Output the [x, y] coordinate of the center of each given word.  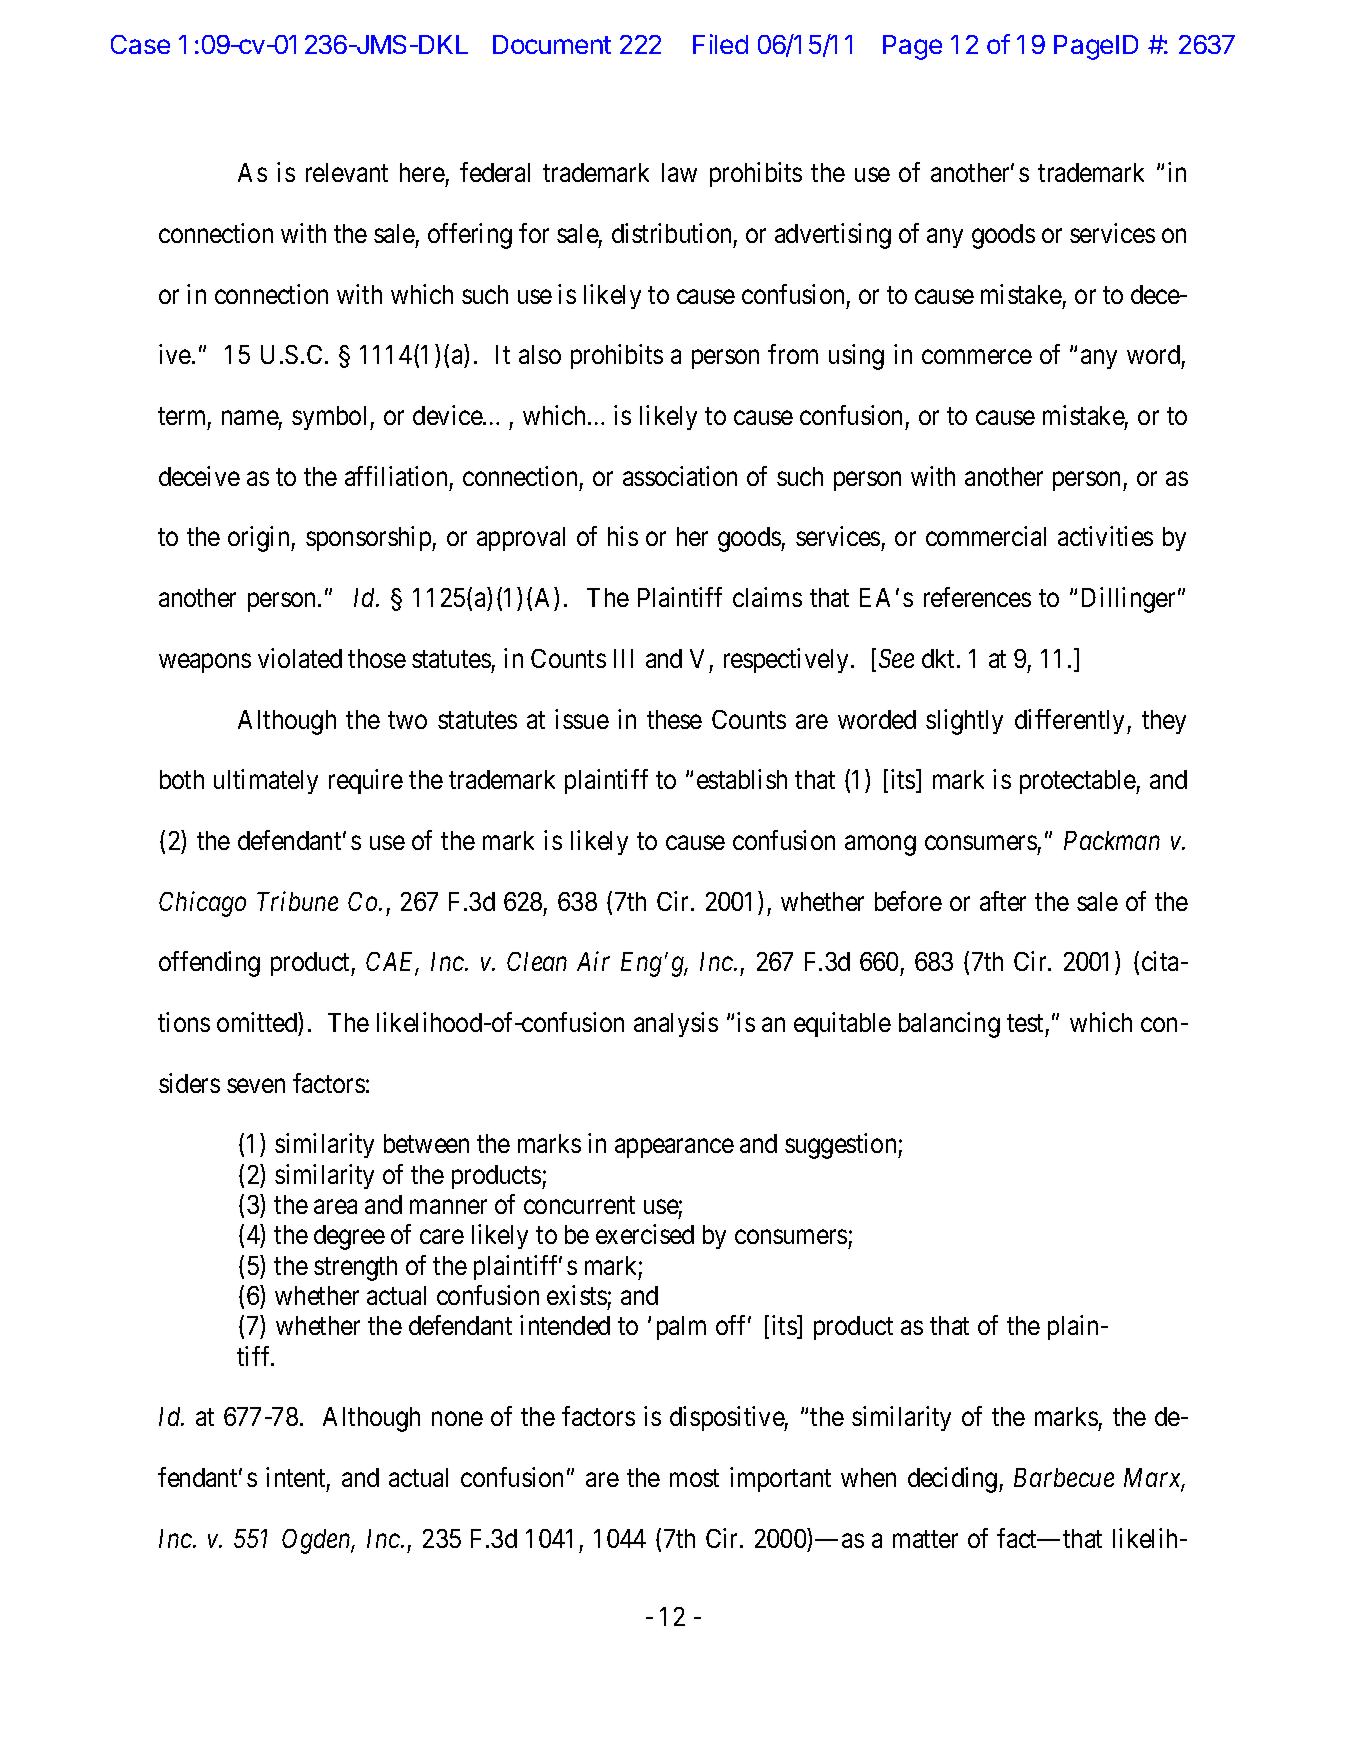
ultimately [266, 781]
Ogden [318, 1541]
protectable [1078, 782]
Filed [720, 44]
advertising [833, 236]
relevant [347, 172]
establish [742, 779]
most [694, 1478]
